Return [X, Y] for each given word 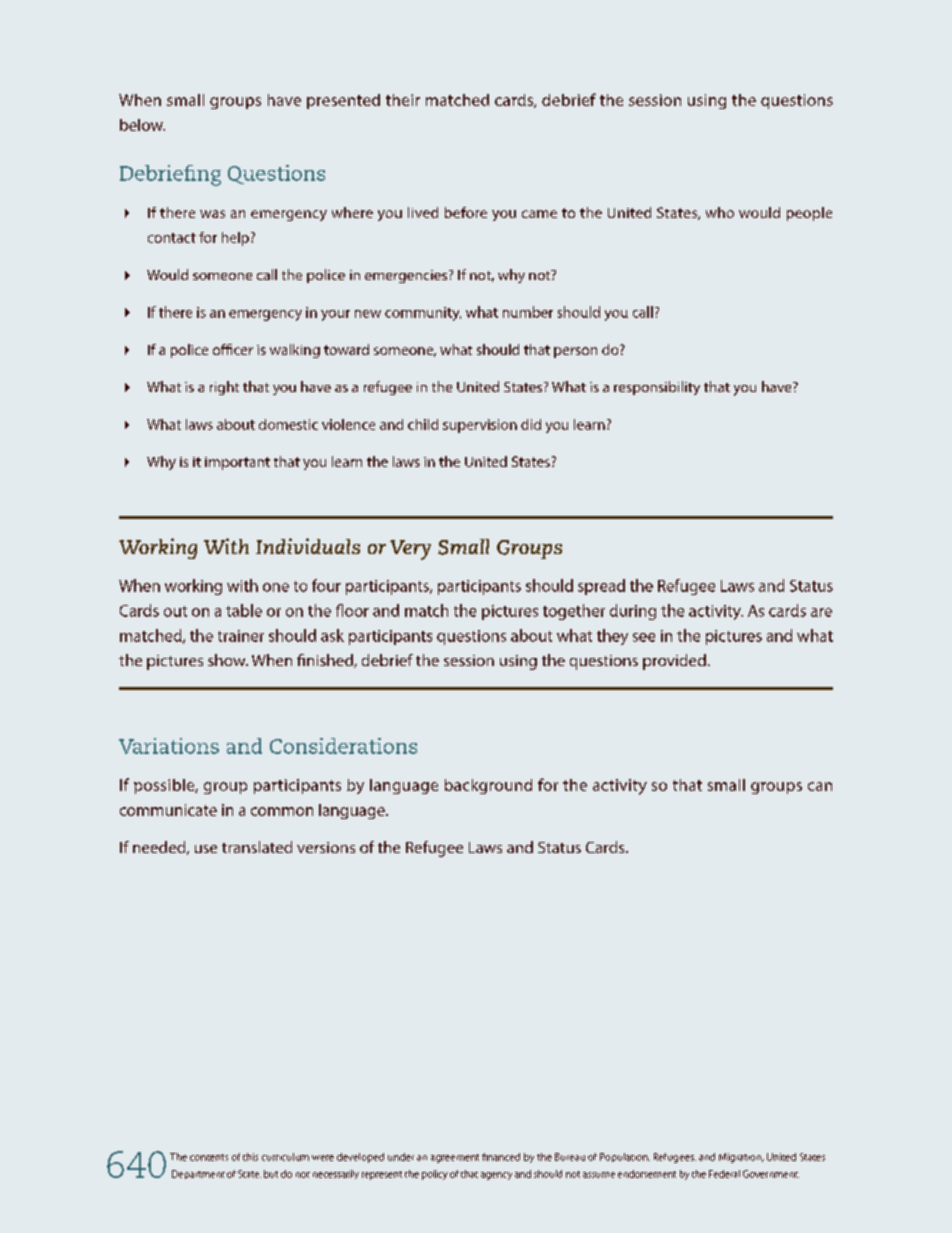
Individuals [308, 546]
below [142, 125]
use [206, 849]
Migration [741, 1158]
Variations [169, 746]
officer [233, 349]
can [820, 786]
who [720, 212]
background [488, 786]
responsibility [657, 388]
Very [410, 550]
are [821, 612]
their [403, 100]
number [528, 312]
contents [209, 1157]
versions [326, 847]
